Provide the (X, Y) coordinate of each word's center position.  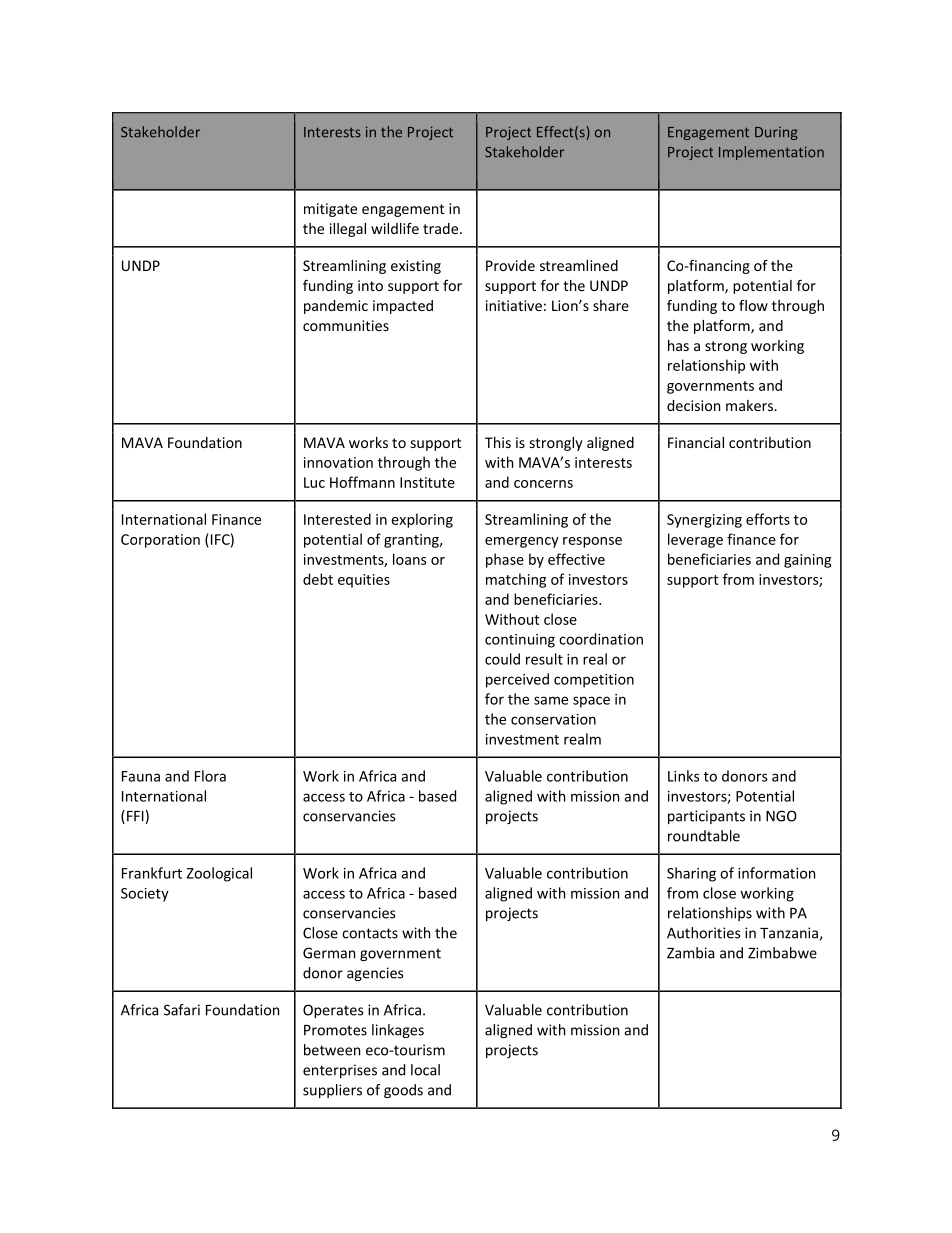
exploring (422, 520)
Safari (182, 1010)
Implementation (771, 153)
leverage (695, 540)
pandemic (336, 307)
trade (442, 228)
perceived (517, 680)
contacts (370, 933)
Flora (210, 776)
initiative (514, 305)
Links (683, 776)
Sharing (691, 874)
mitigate (330, 210)
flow (753, 305)
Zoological (219, 874)
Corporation (160, 541)
